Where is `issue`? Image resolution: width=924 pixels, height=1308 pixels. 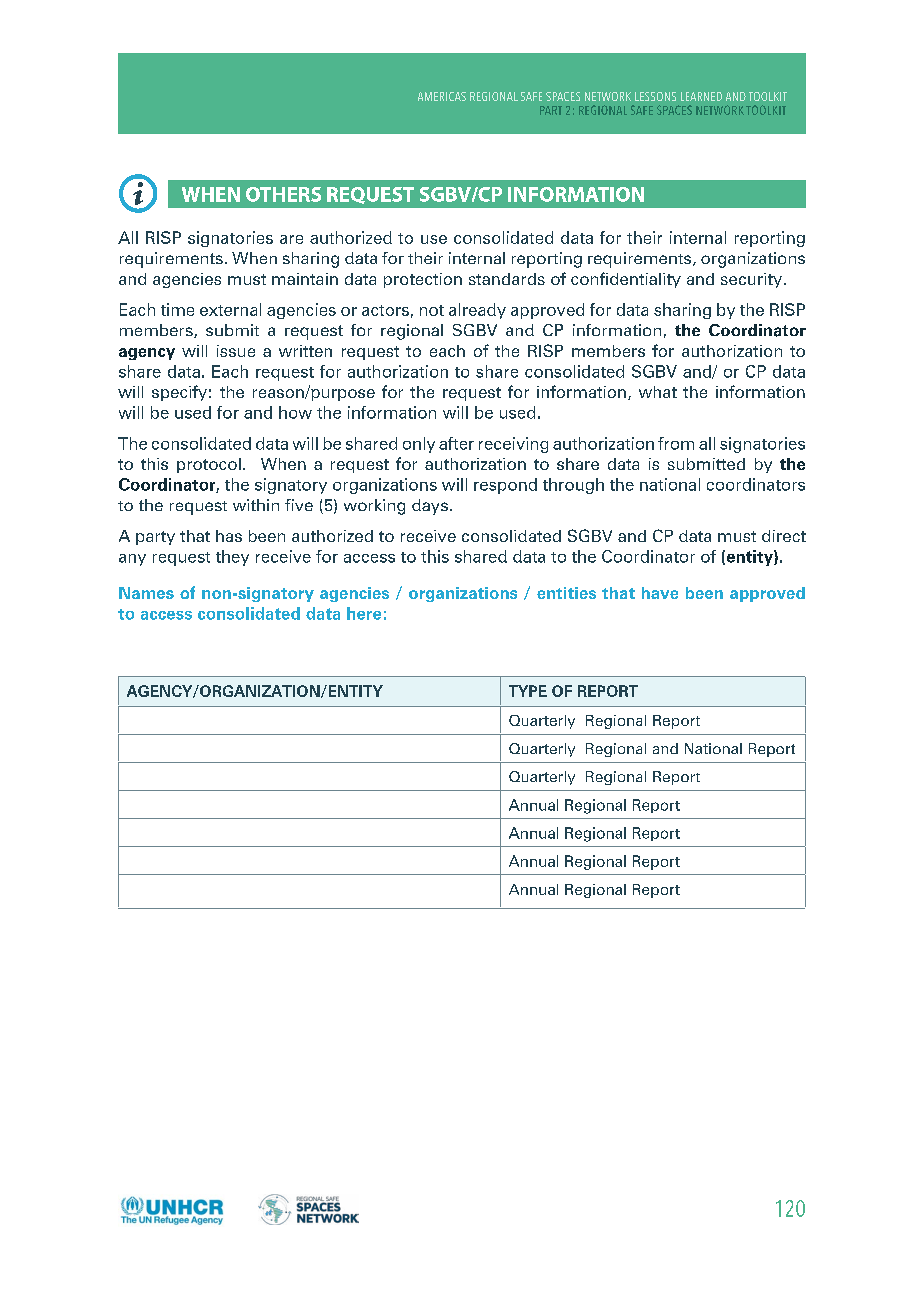 issue is located at coordinates (236, 351).
